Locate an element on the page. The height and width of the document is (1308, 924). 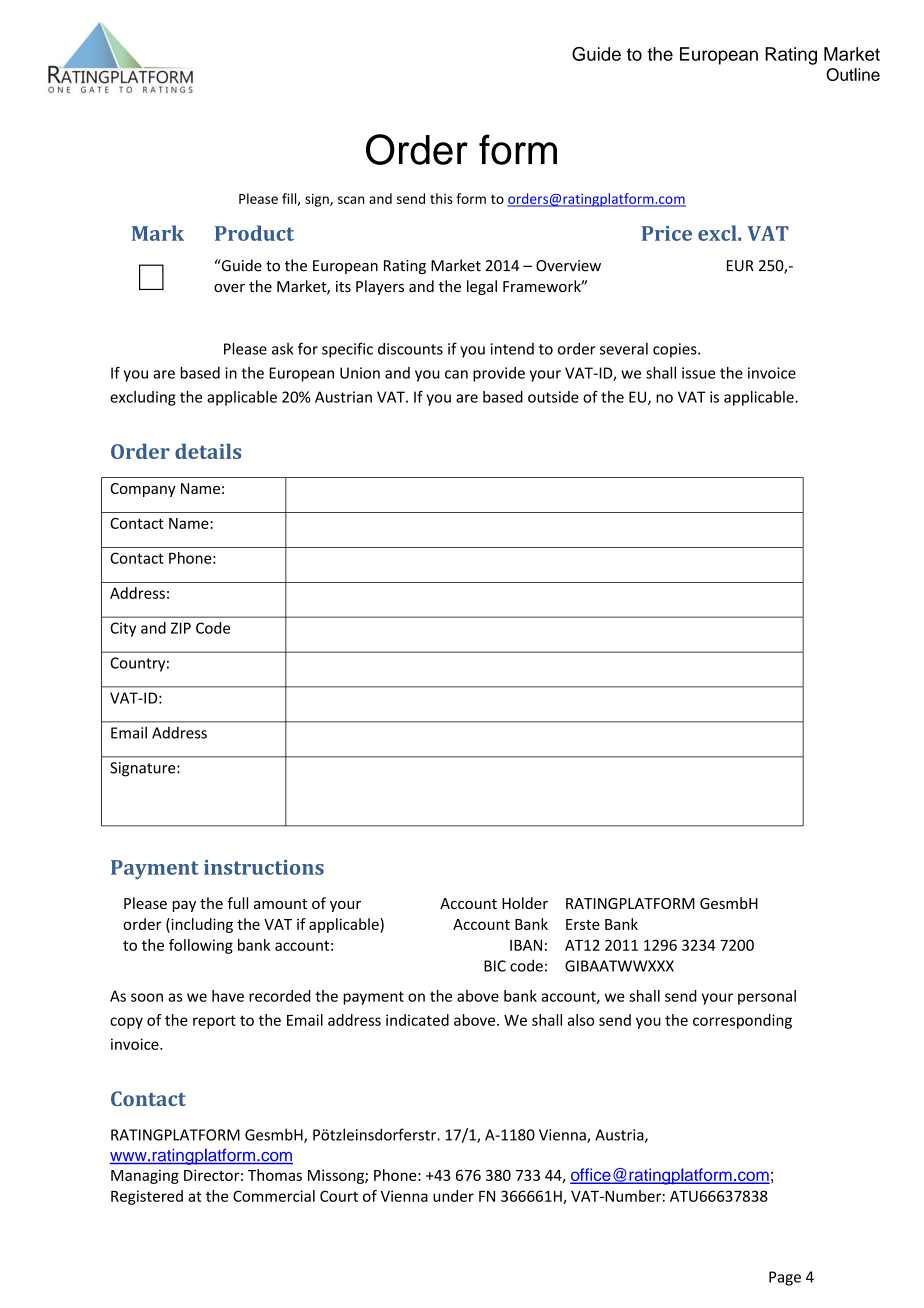
Registered is located at coordinates (147, 1197).
